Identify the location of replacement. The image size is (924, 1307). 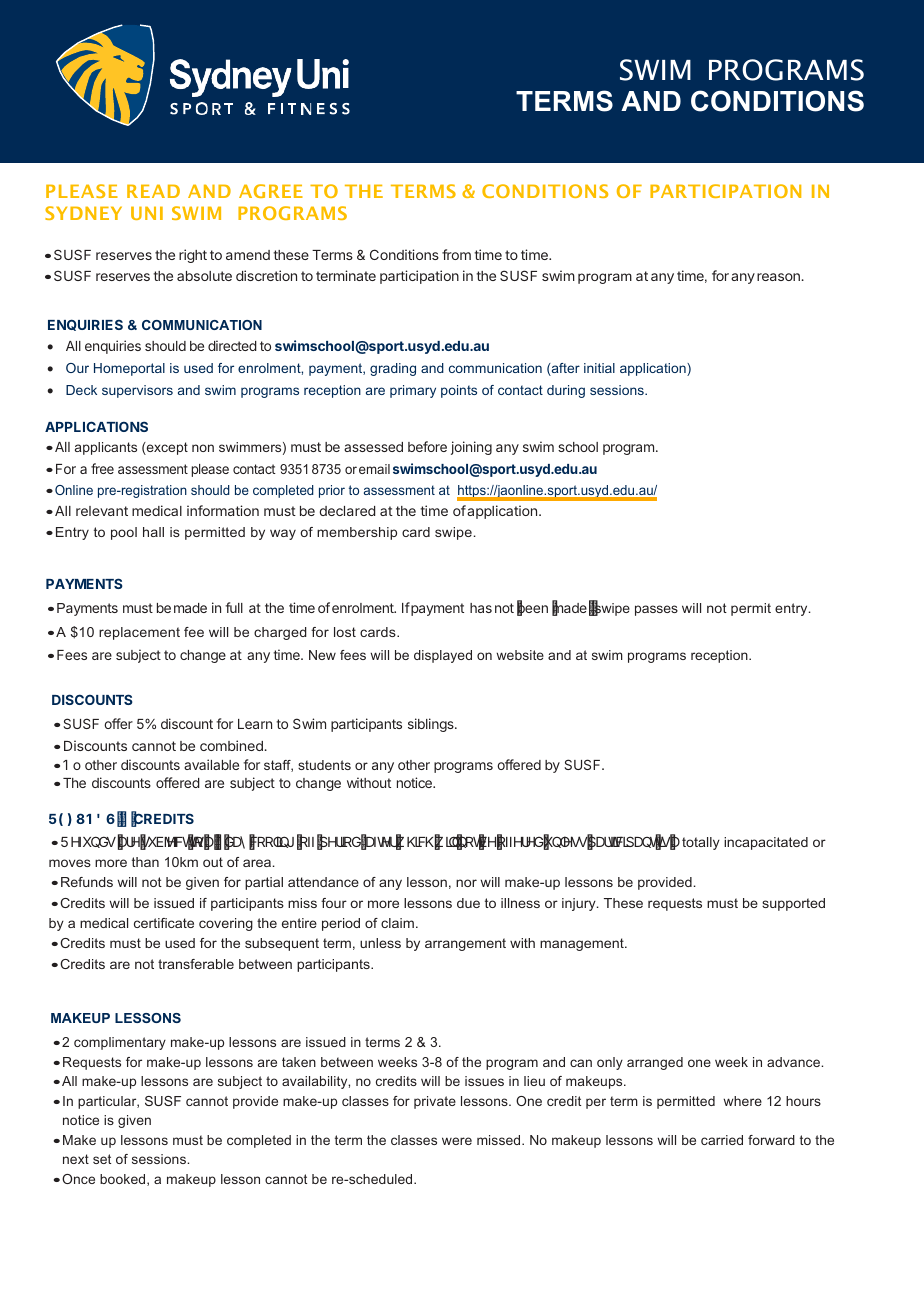
(139, 633).
